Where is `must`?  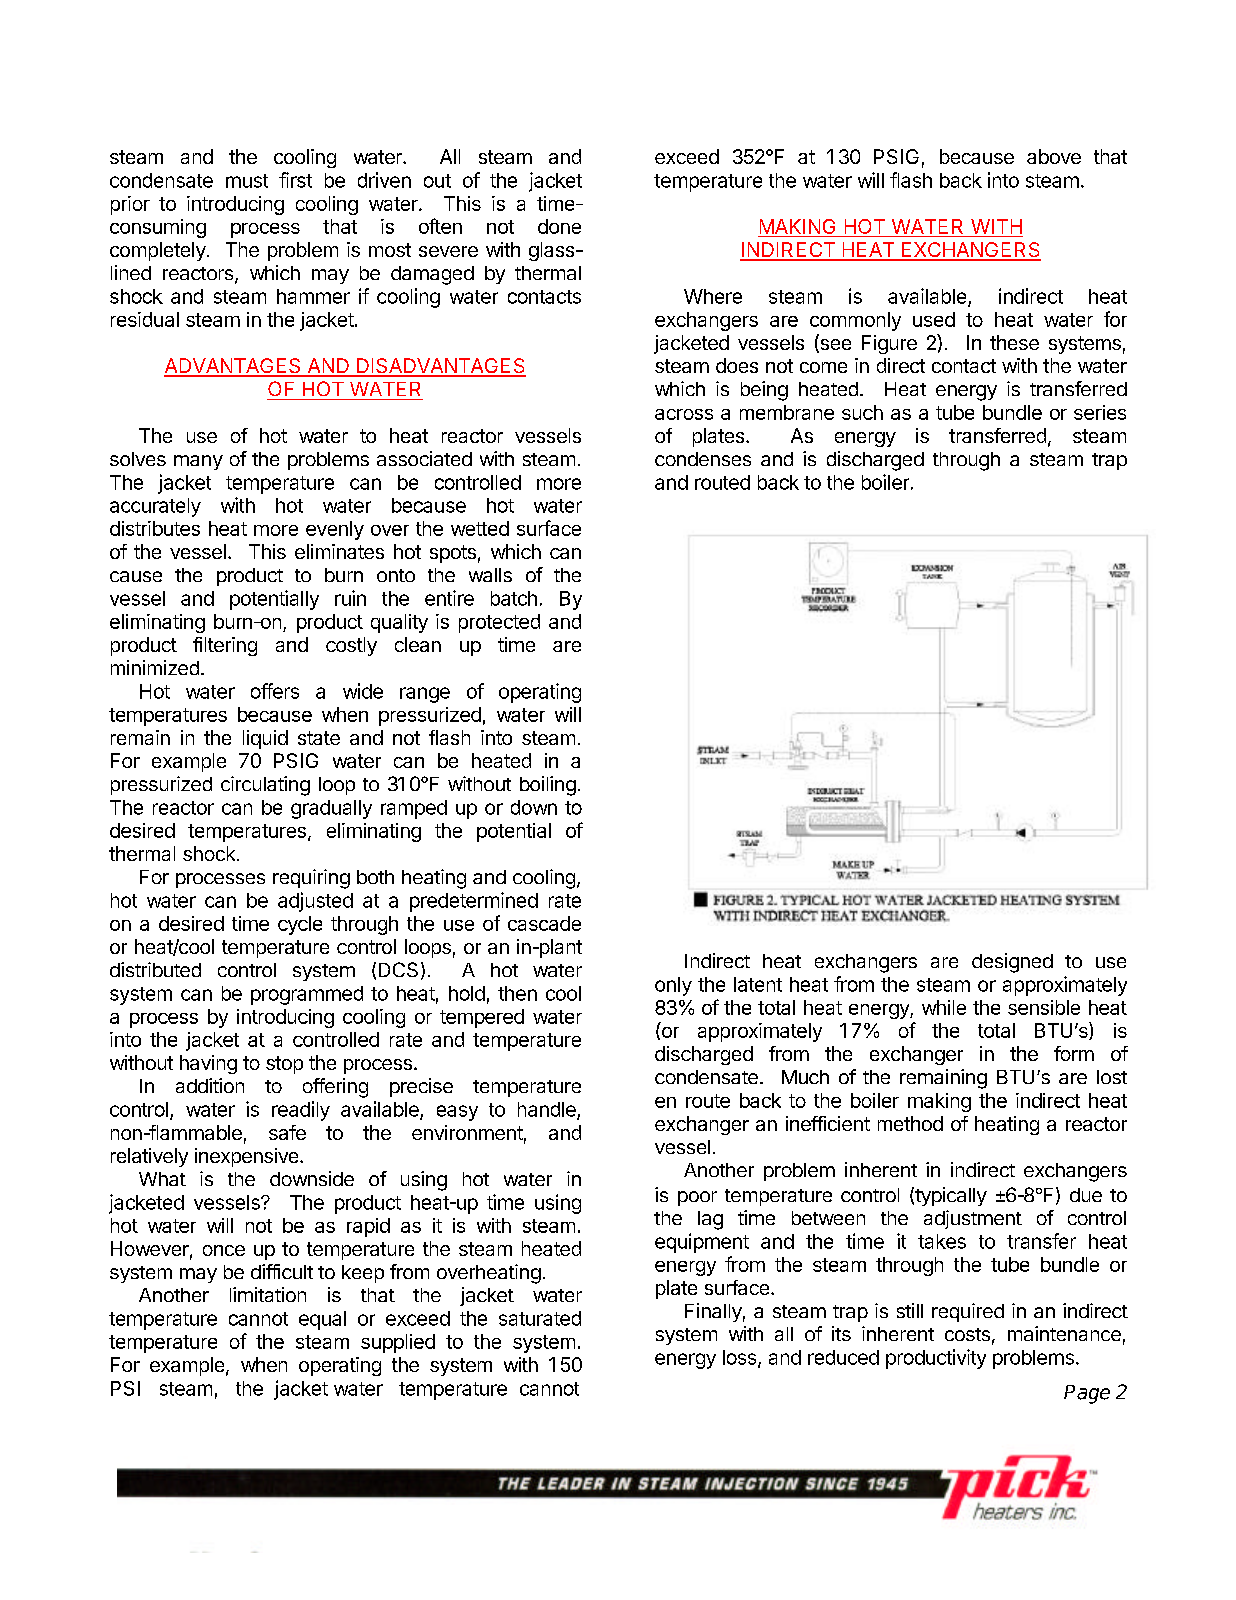 must is located at coordinates (247, 181).
